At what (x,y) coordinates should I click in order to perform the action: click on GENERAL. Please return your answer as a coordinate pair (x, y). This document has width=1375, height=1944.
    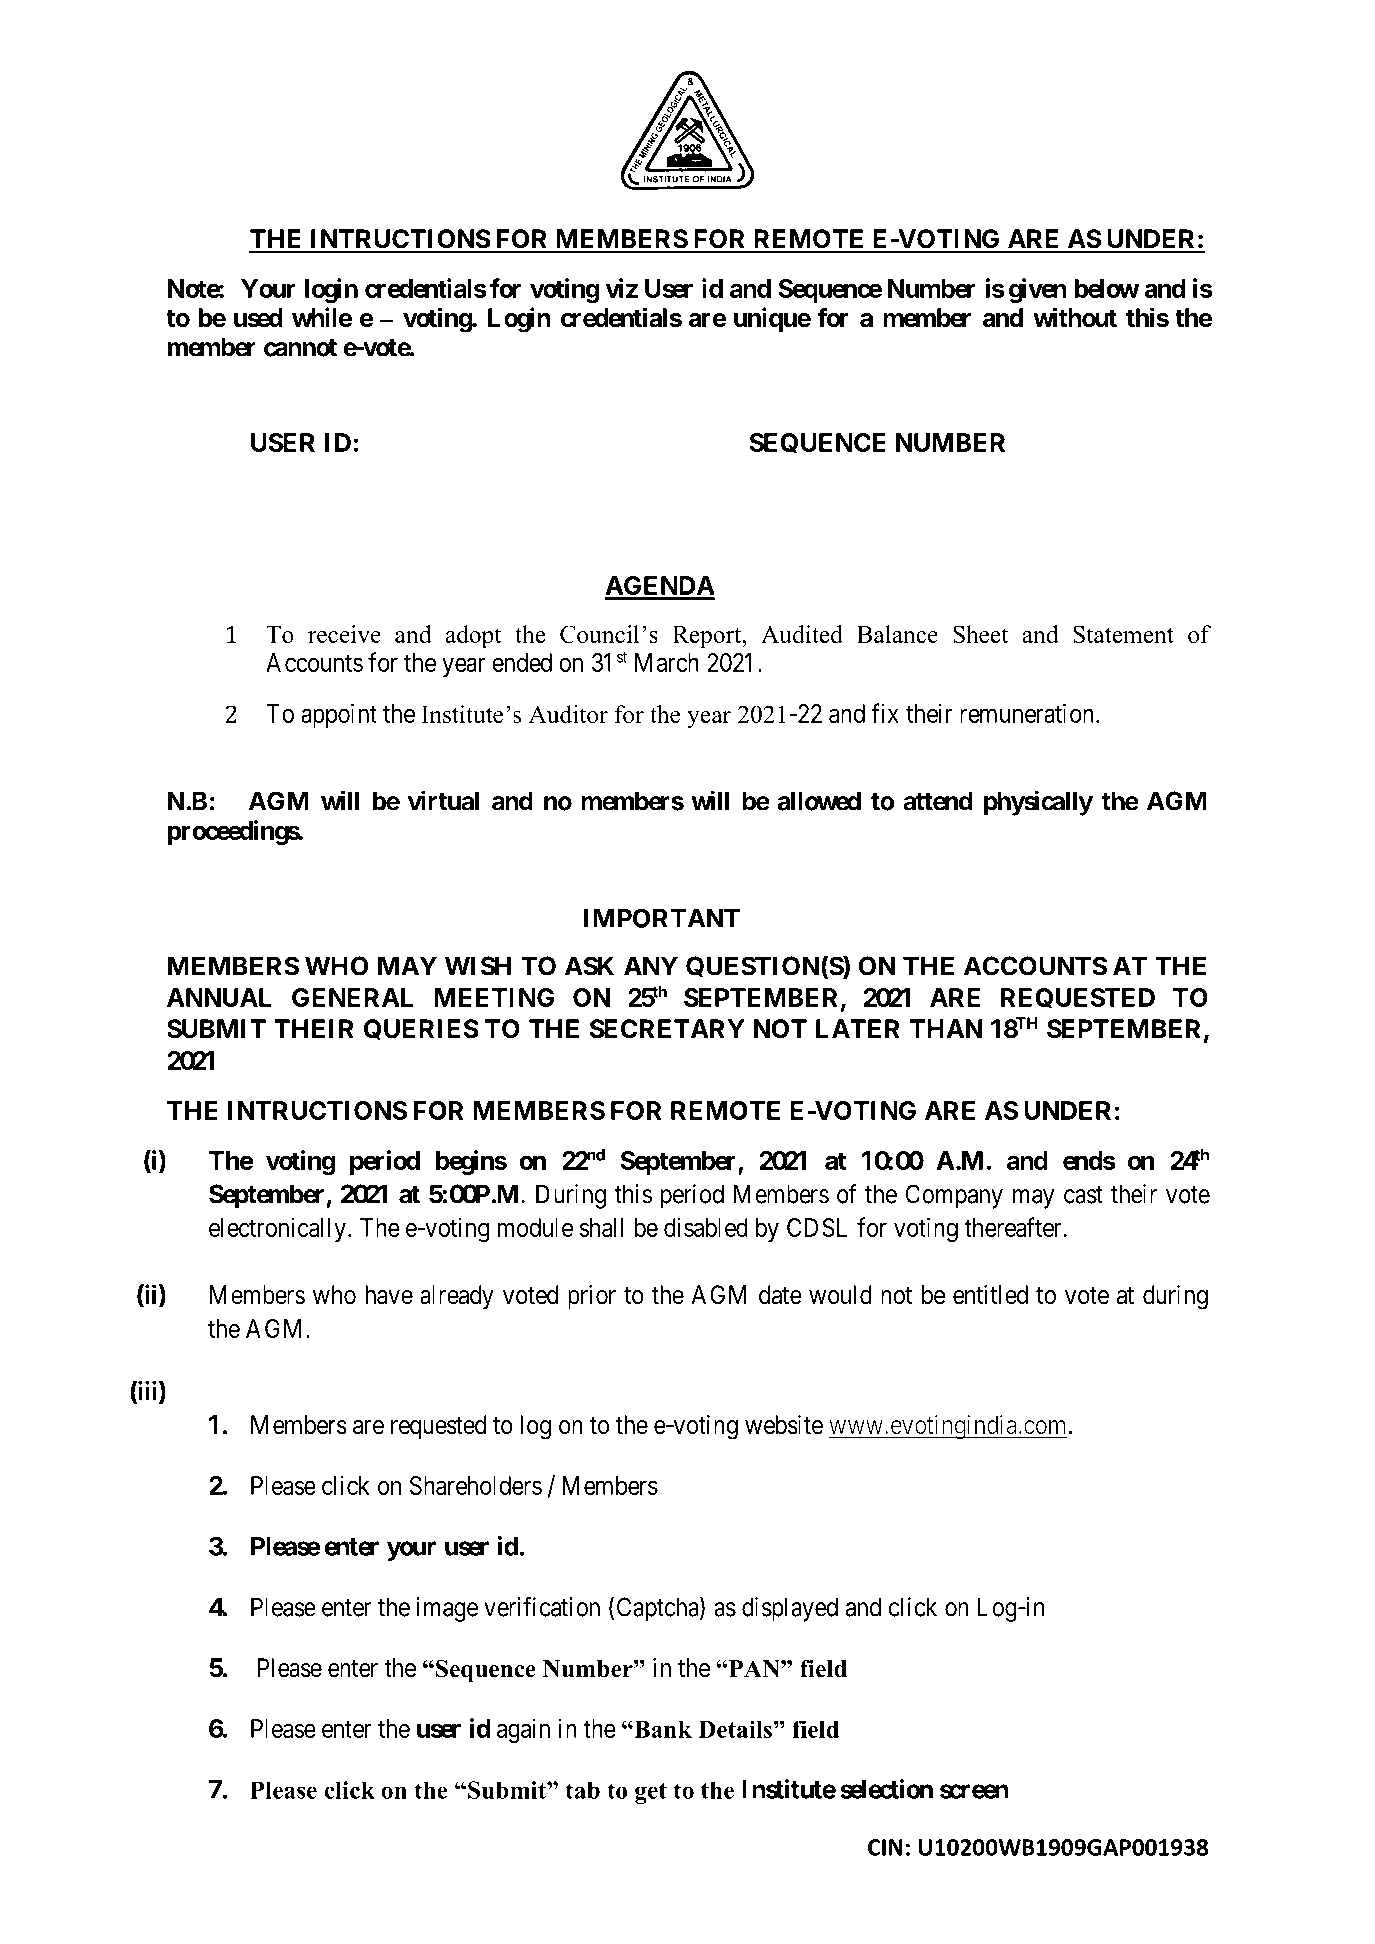
    Looking at the image, I should click on (352, 997).
